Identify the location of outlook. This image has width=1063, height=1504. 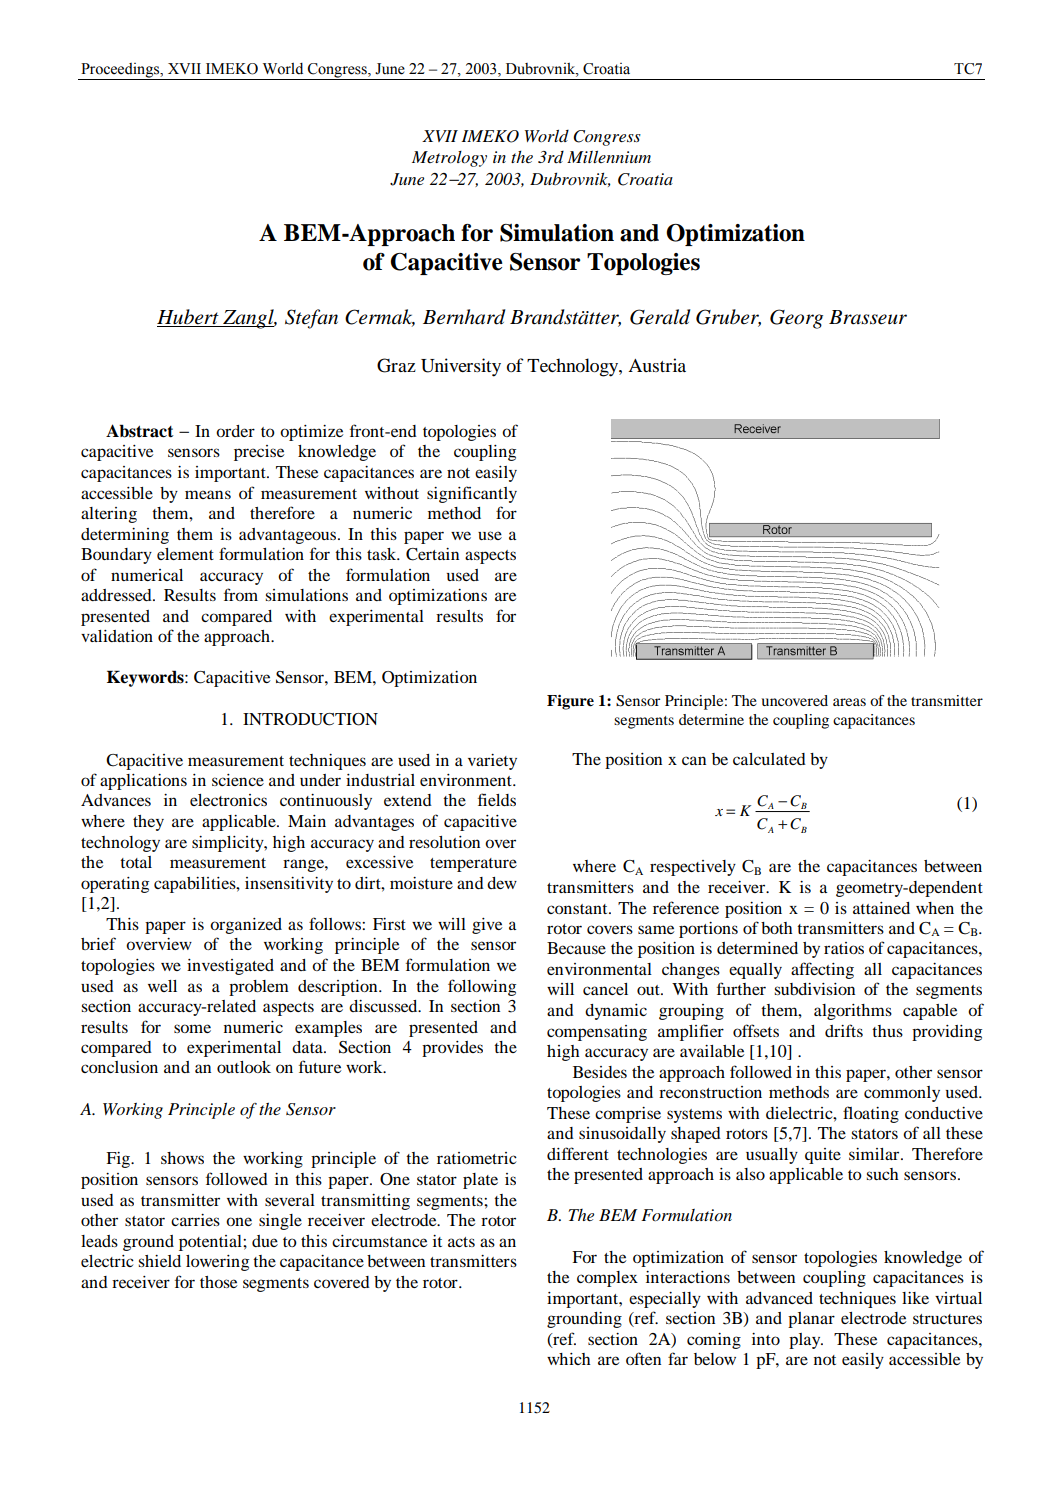
(244, 1067).
